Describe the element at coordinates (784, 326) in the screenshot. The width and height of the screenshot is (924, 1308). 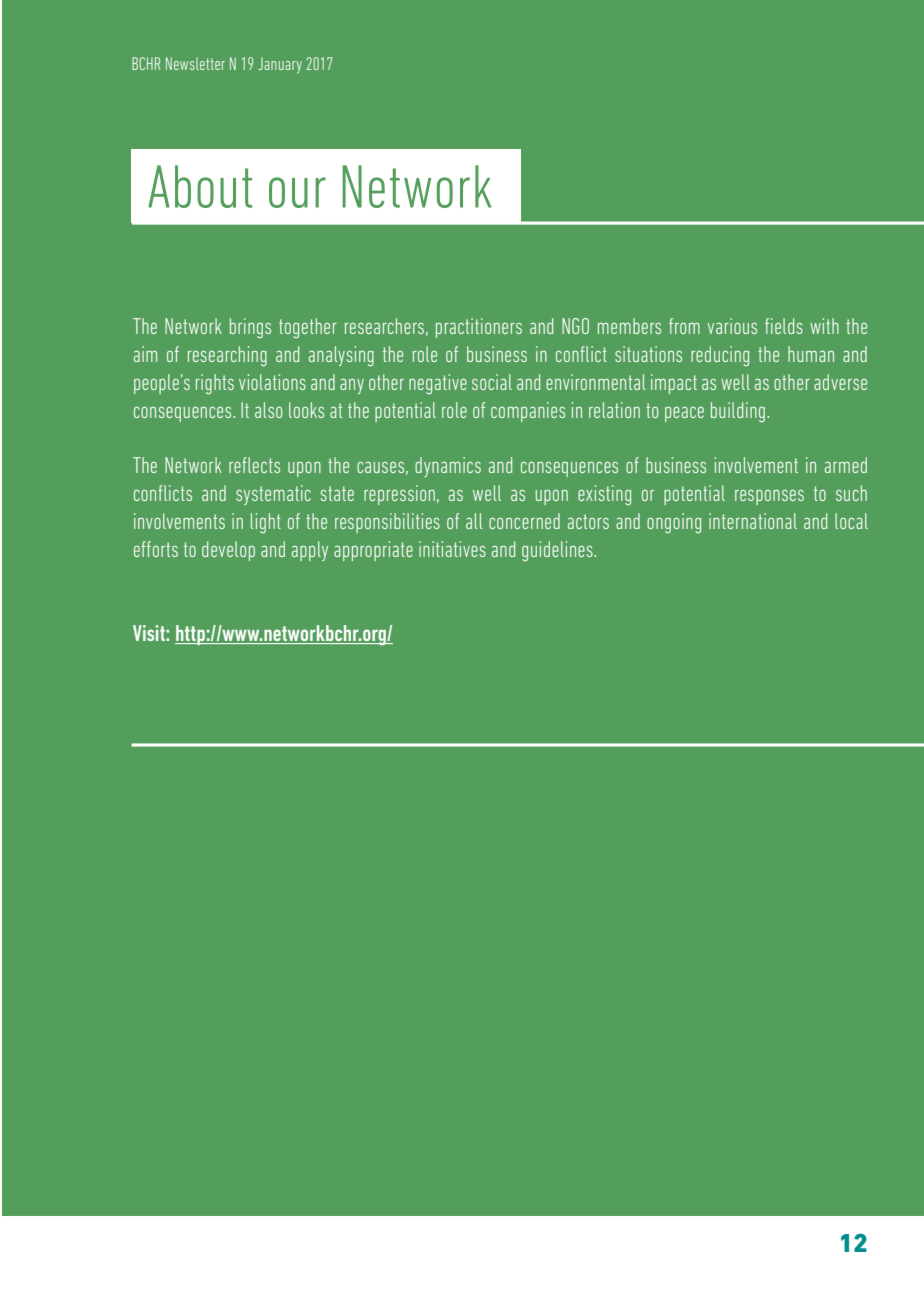
I see `fields` at that location.
